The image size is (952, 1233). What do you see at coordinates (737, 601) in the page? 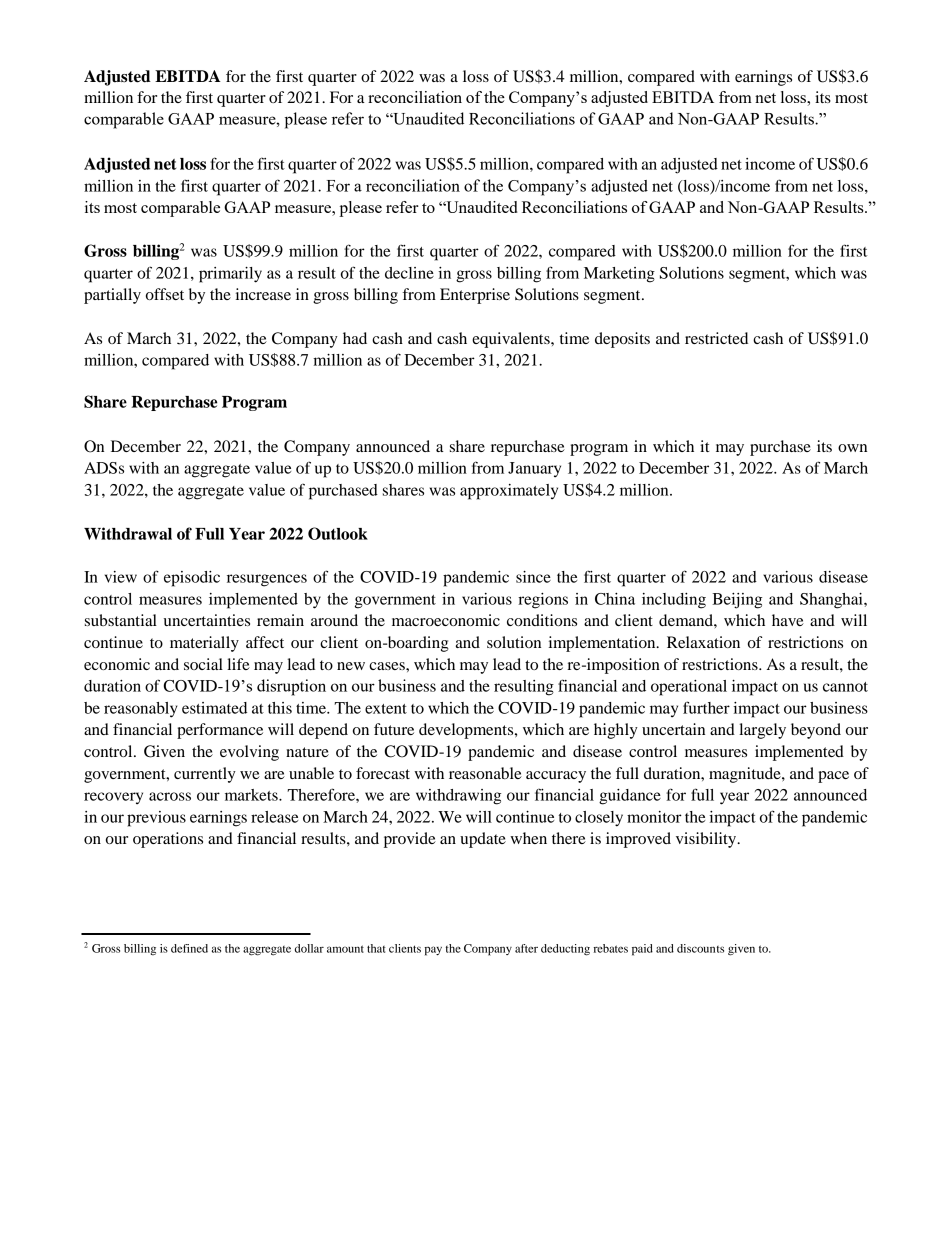
I see `Beijing` at bounding box center [737, 601].
